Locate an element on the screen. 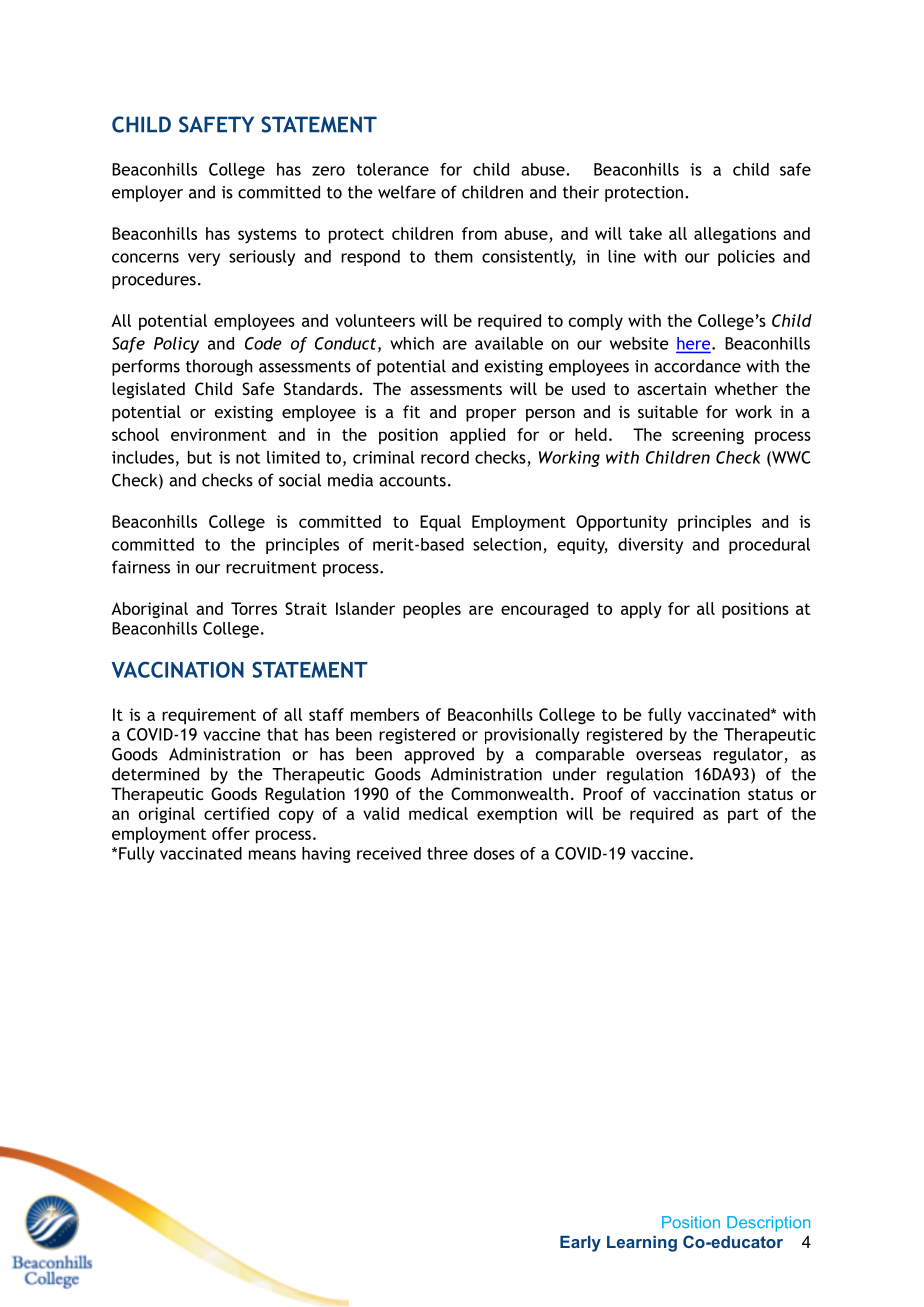 The height and width of the screenshot is (1307, 924). proper is located at coordinates (491, 415).
